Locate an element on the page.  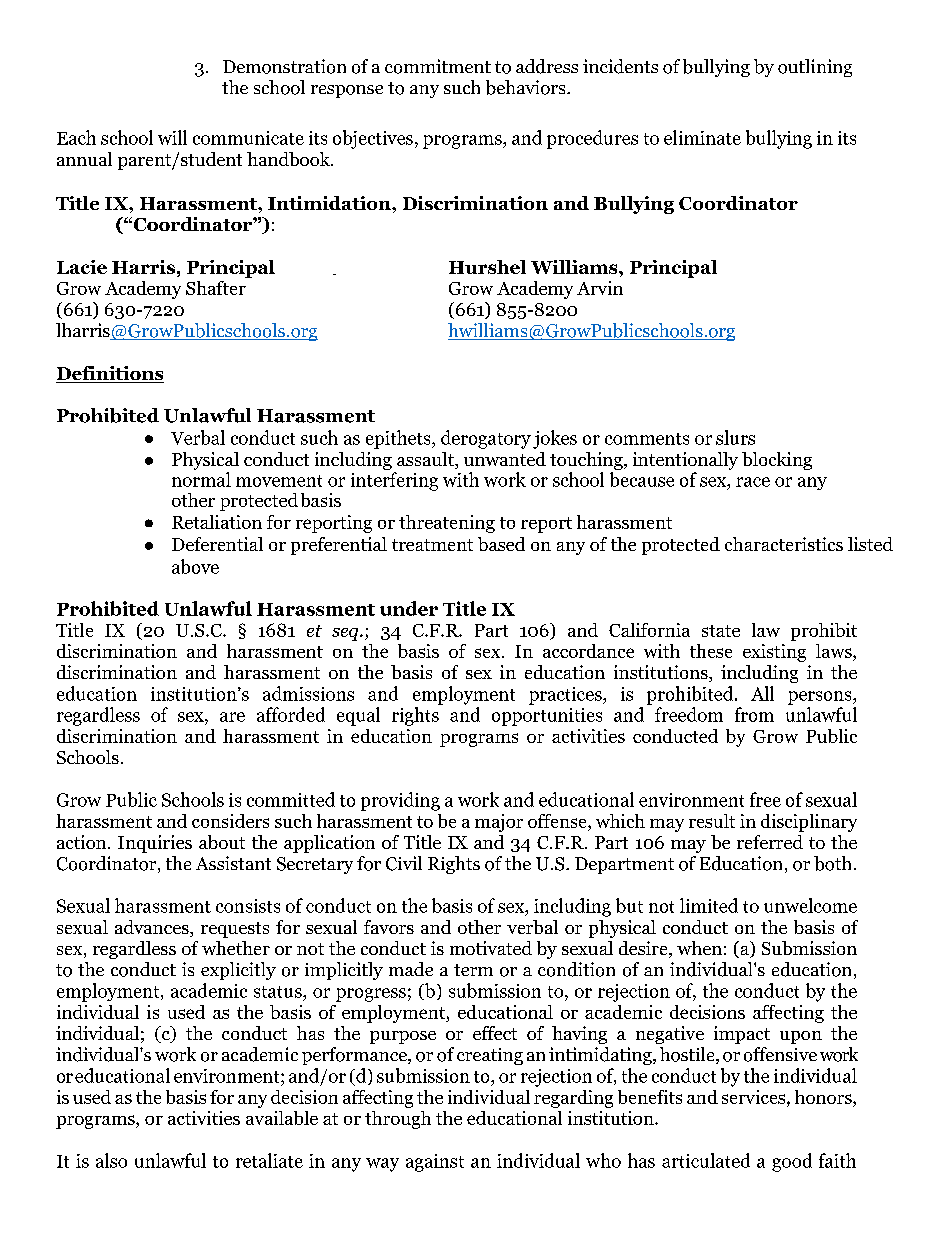
disciplinary is located at coordinates (809, 823).
